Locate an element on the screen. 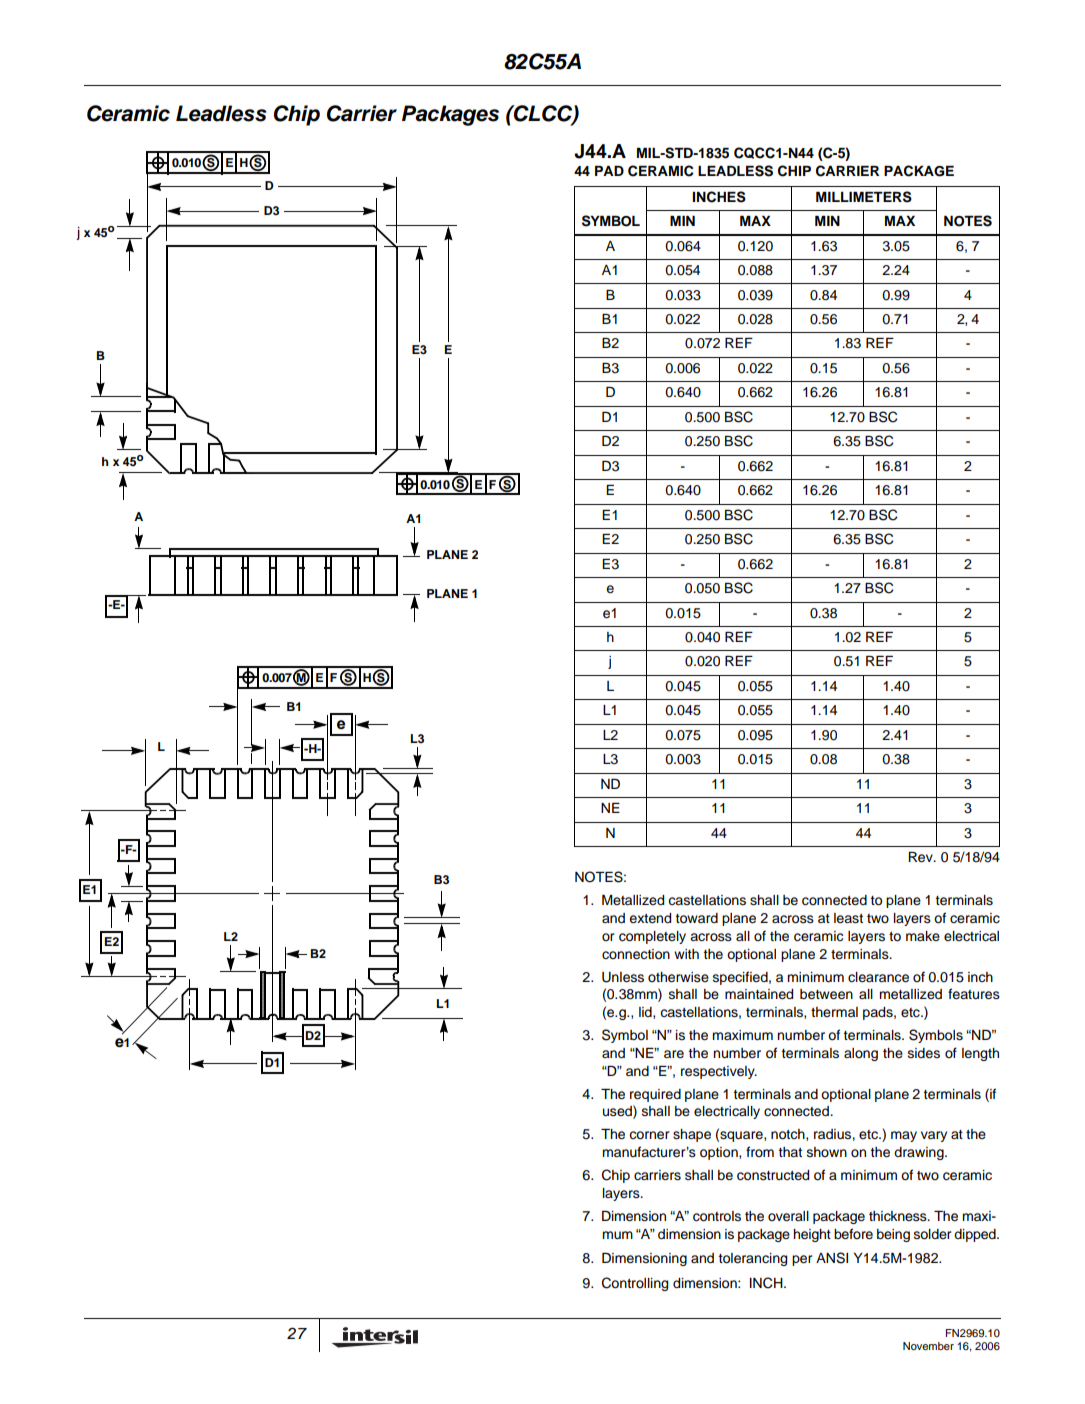 The height and width of the screenshot is (1404, 1085). toward is located at coordinates (697, 918).
